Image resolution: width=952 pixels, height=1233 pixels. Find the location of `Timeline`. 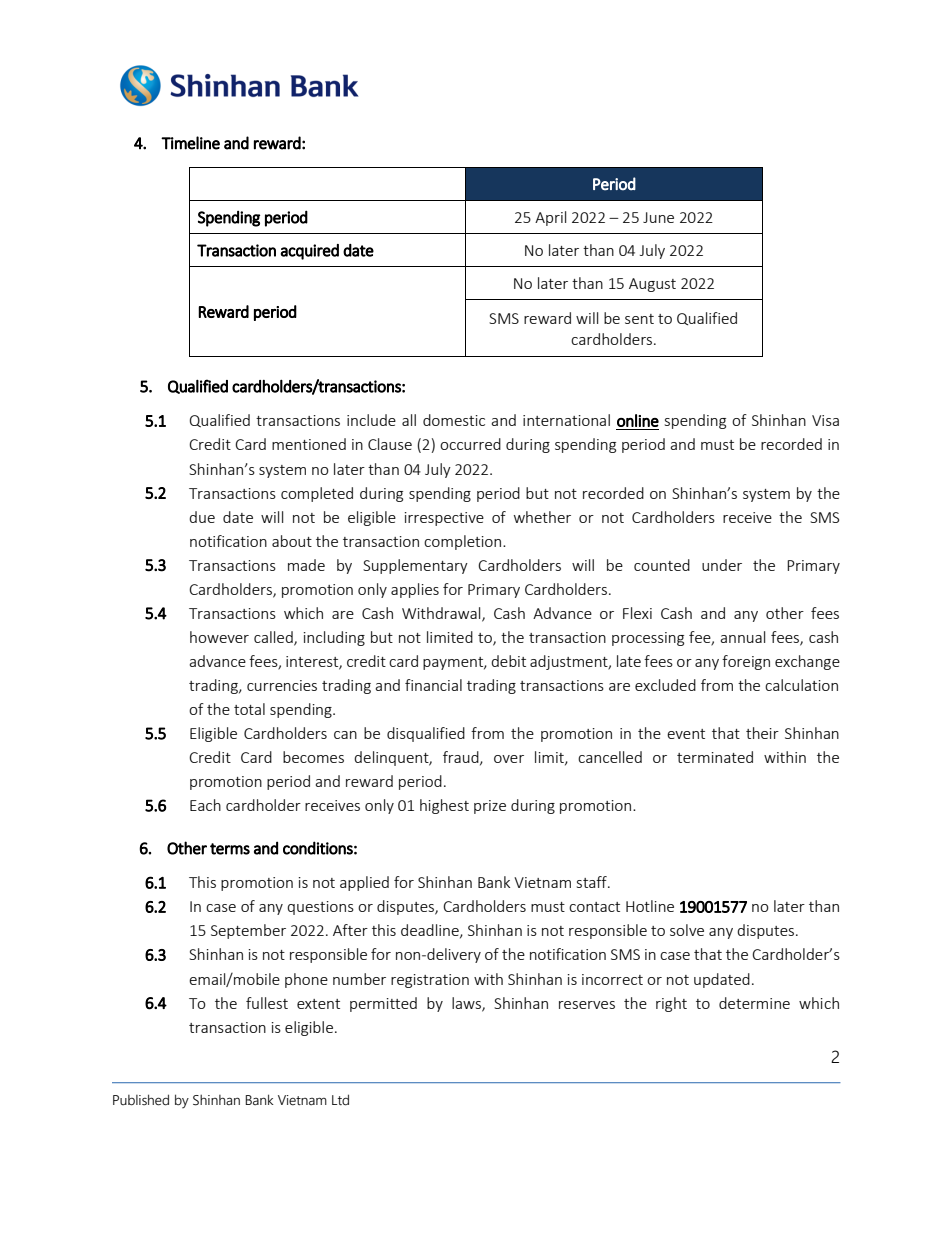

Timeline is located at coordinates (190, 143).
